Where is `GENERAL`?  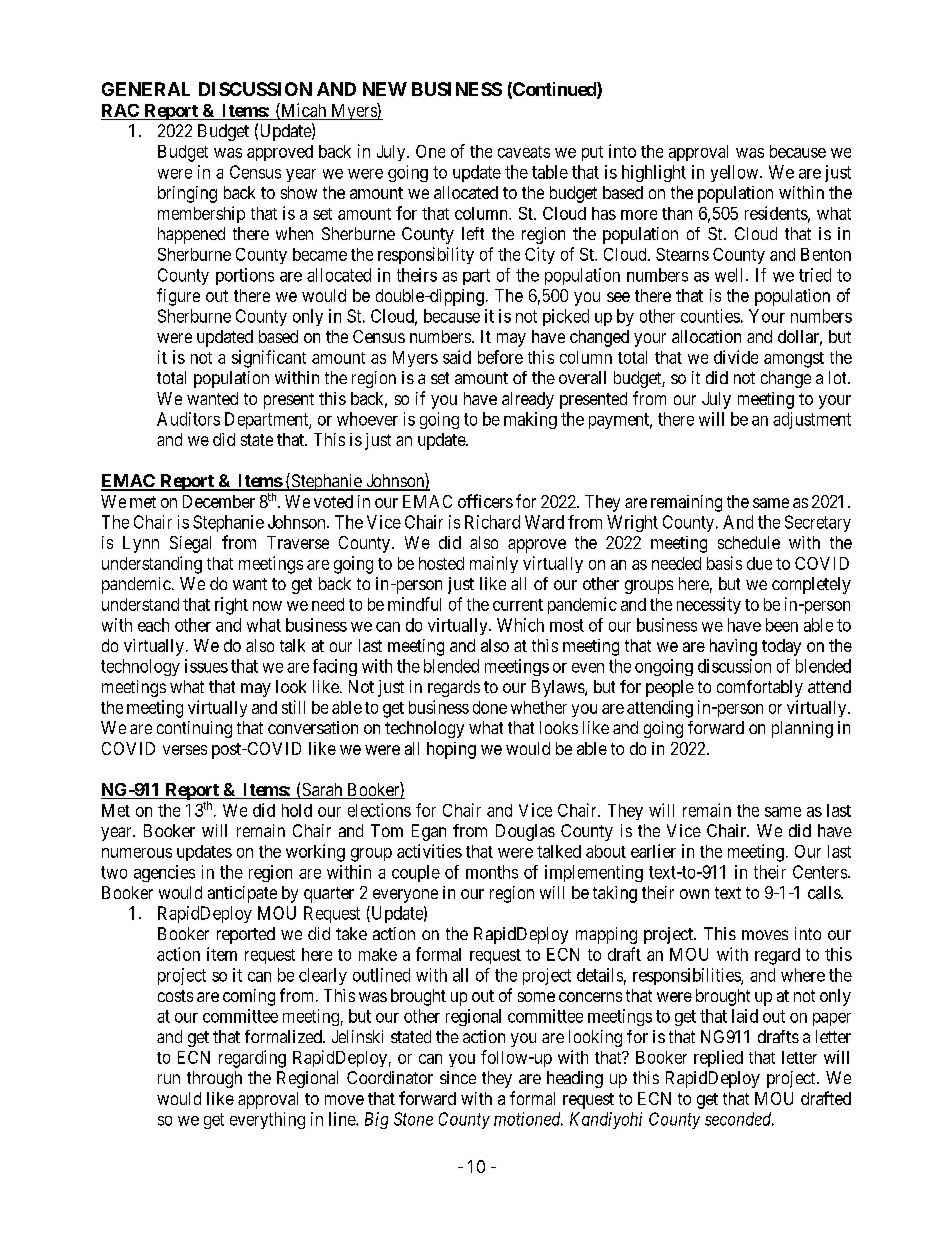
GENERAL is located at coordinates (146, 89).
